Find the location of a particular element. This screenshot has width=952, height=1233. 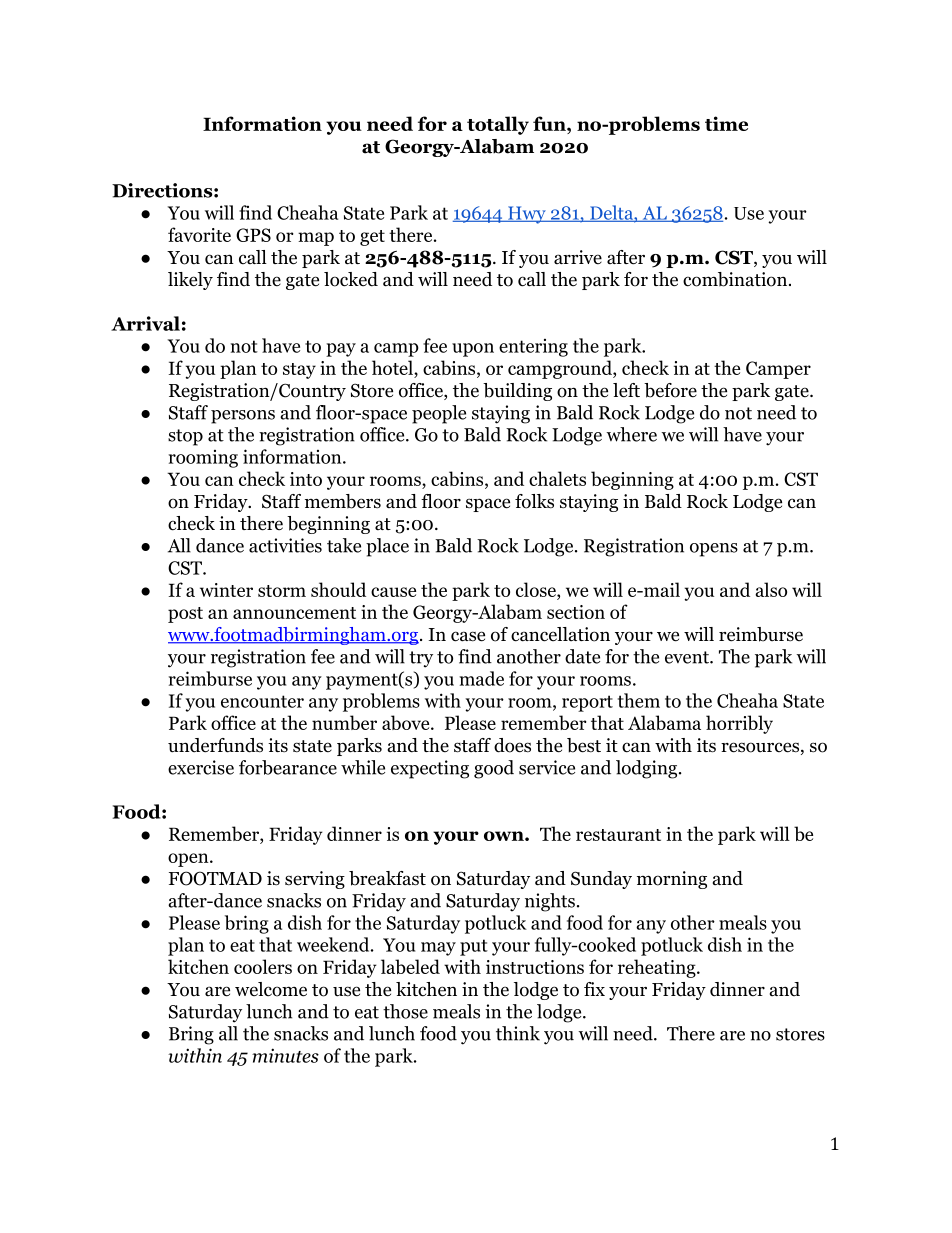

time is located at coordinates (726, 123).
